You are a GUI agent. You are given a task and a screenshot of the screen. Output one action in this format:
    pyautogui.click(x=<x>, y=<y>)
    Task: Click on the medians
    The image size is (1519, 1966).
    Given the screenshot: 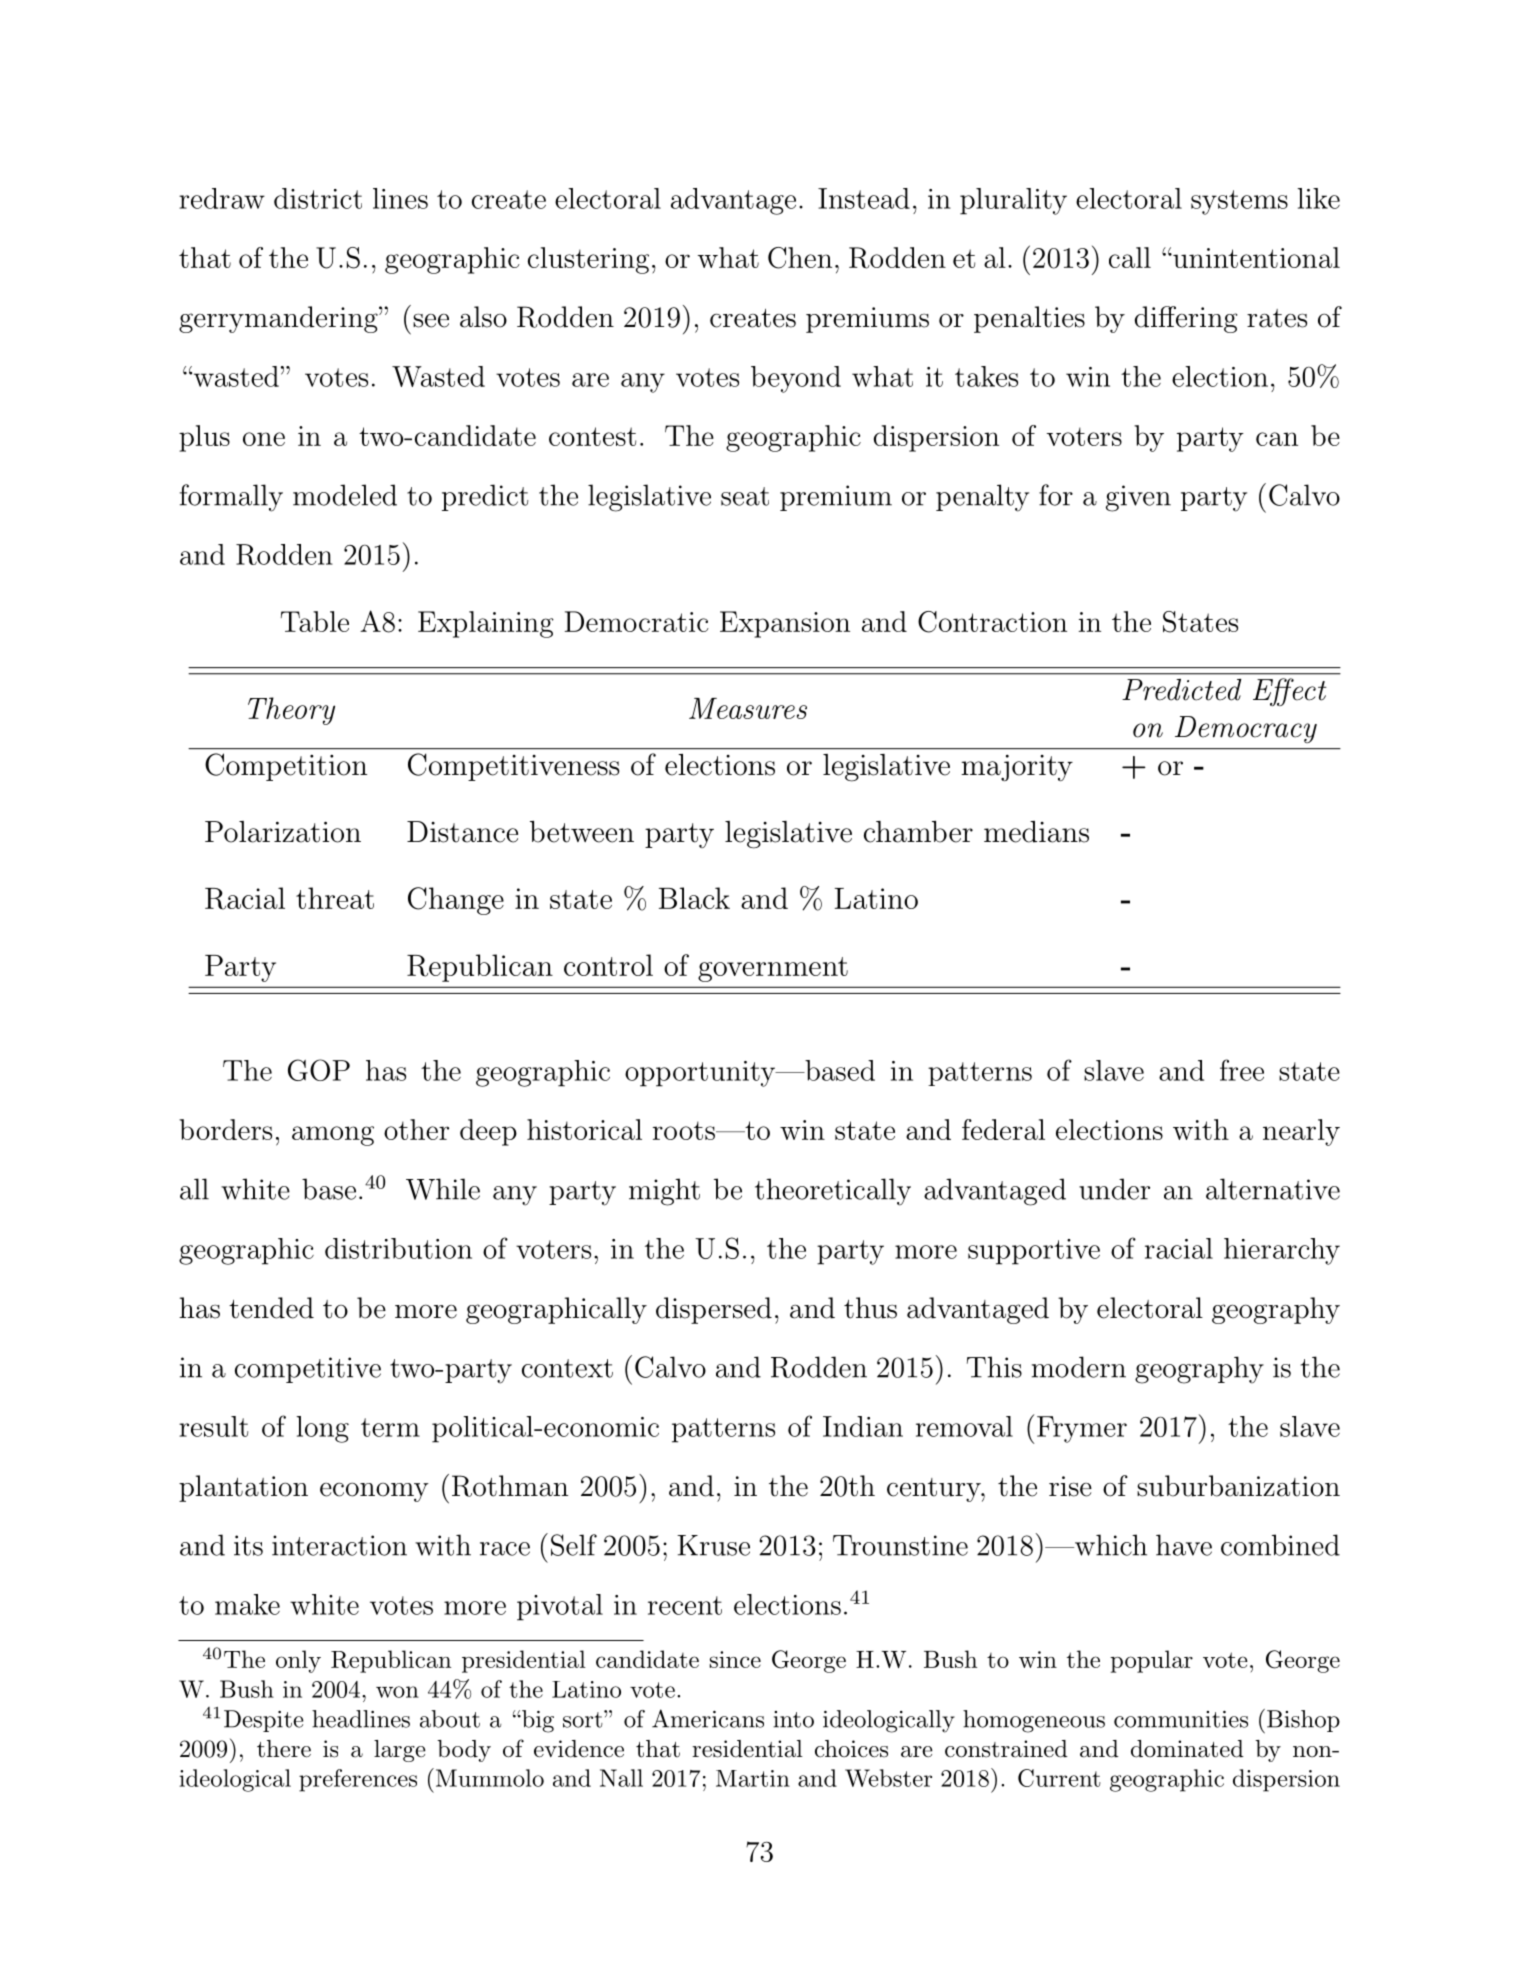 What is the action you would take?
    pyautogui.click(x=1036, y=832)
